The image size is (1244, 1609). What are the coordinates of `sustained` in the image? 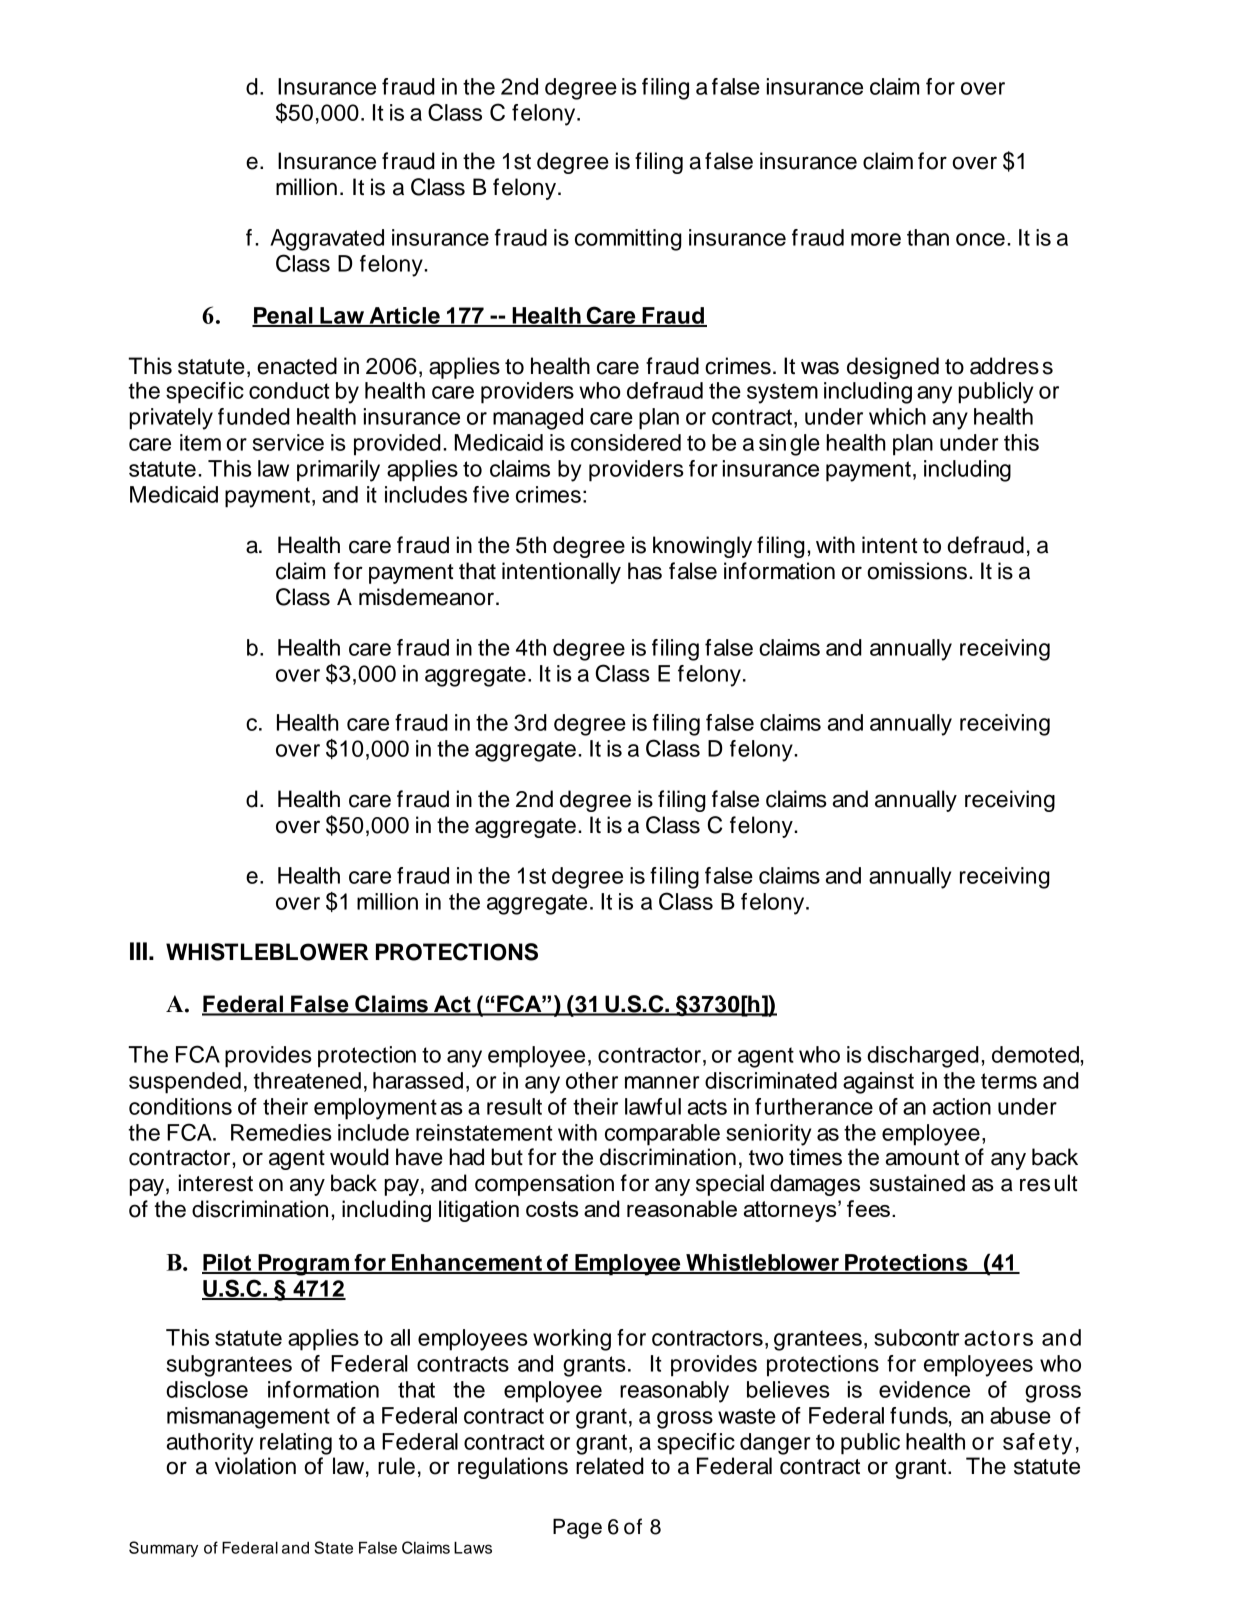 It's located at (917, 1183).
